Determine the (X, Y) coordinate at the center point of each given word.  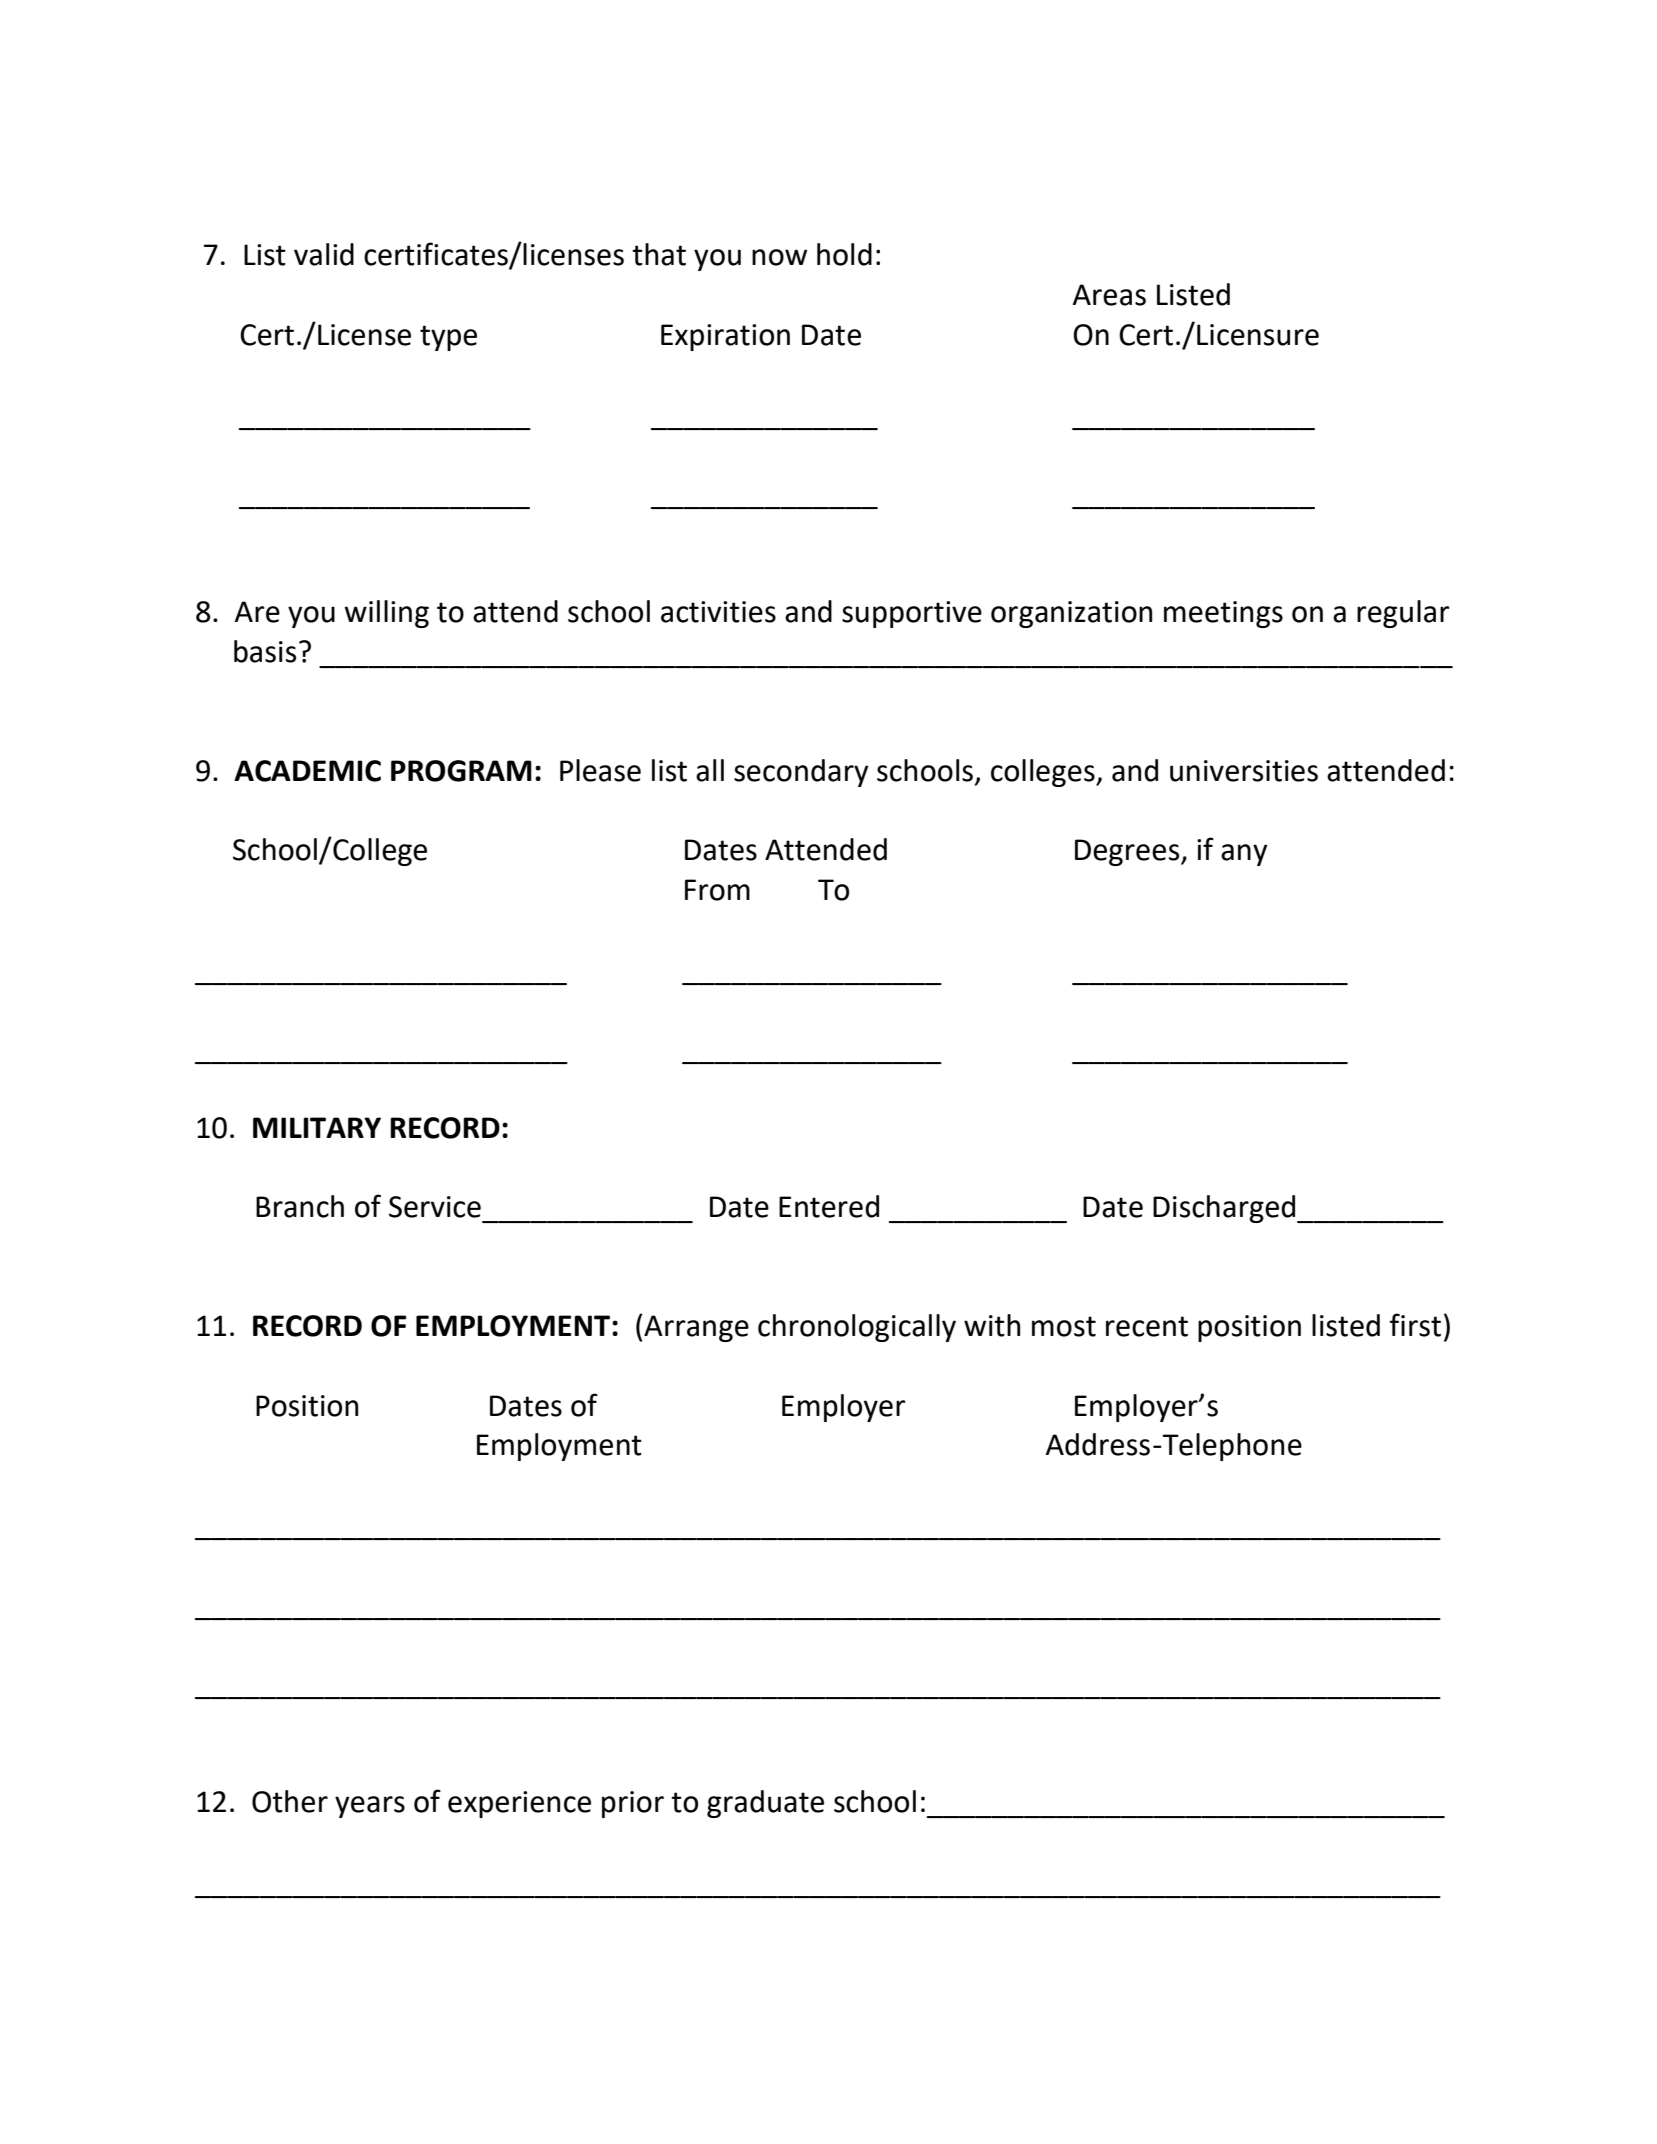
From (717, 890)
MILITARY (317, 1127)
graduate (765, 1804)
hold (844, 254)
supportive (912, 614)
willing (386, 614)
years (370, 1807)
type (448, 338)
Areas (1109, 295)
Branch (300, 1206)
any (1244, 855)
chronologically (857, 1328)
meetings (1223, 614)
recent (1147, 1326)
